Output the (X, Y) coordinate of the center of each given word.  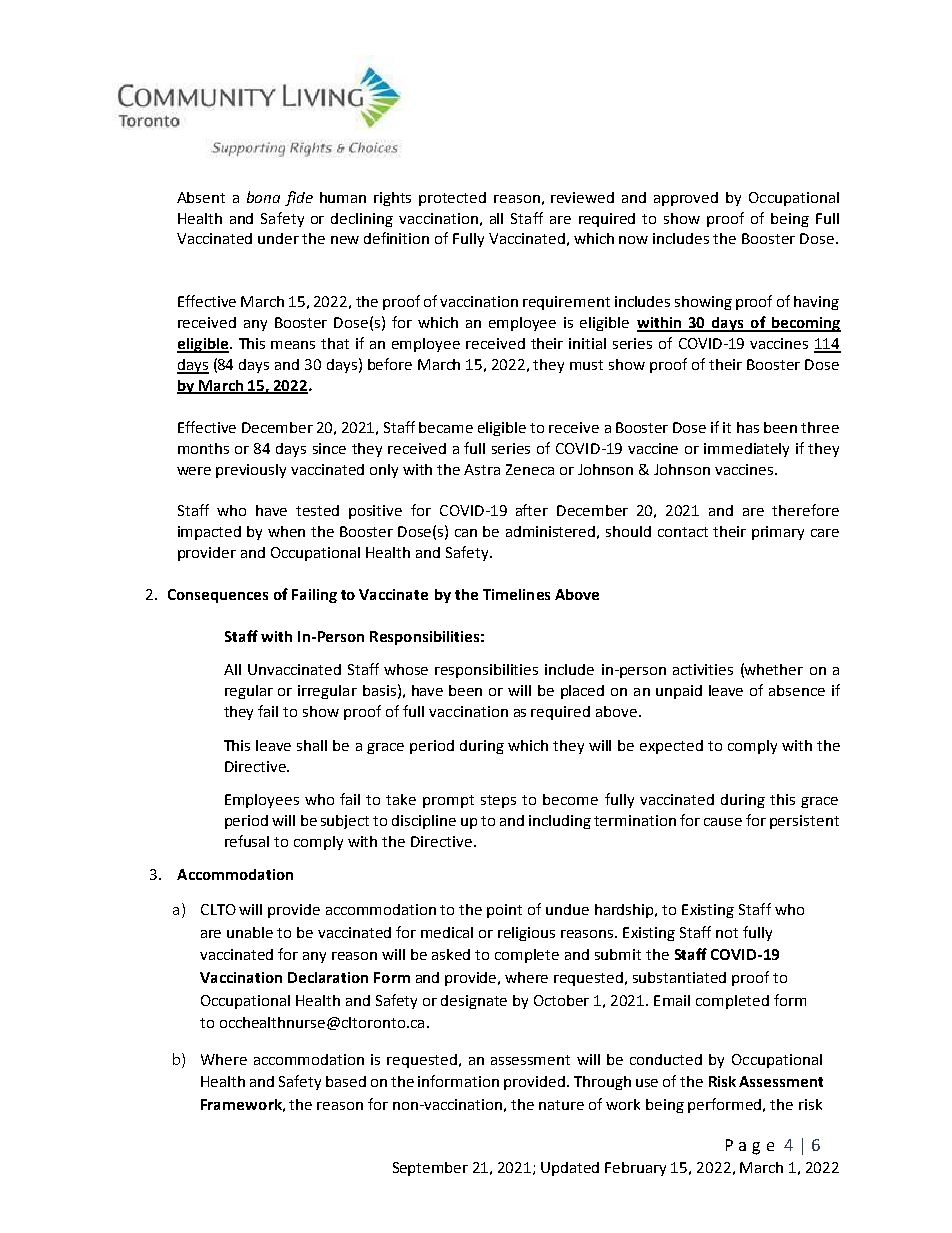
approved (686, 199)
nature (561, 1105)
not (727, 933)
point (504, 911)
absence (797, 690)
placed (582, 692)
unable (250, 932)
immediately (746, 450)
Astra (482, 469)
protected (452, 199)
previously (251, 471)
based (346, 1081)
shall (312, 745)
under (278, 238)
